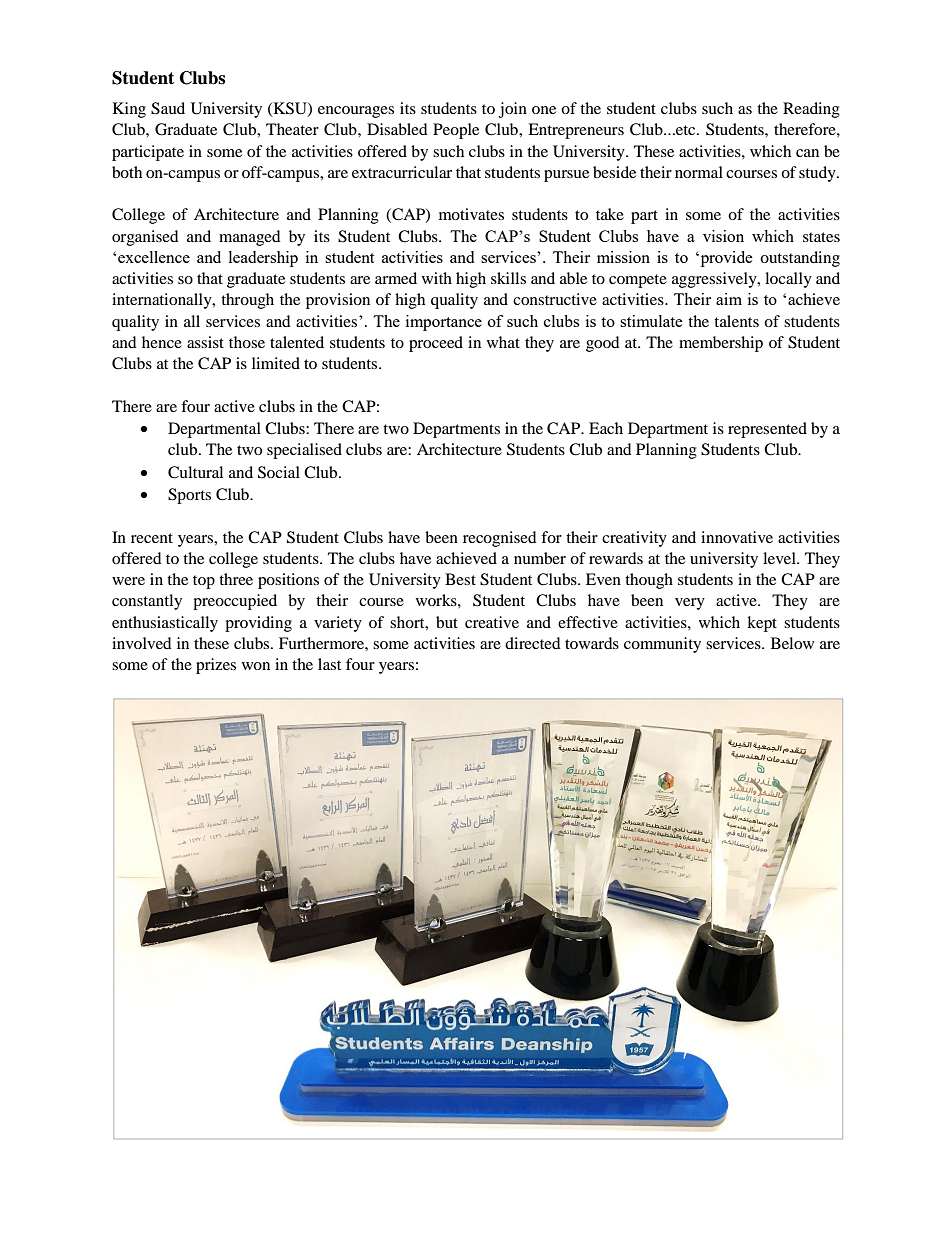 This page has height=1233, width=952. Describe the element at coordinates (456, 131) in the page. I see `People` at that location.
